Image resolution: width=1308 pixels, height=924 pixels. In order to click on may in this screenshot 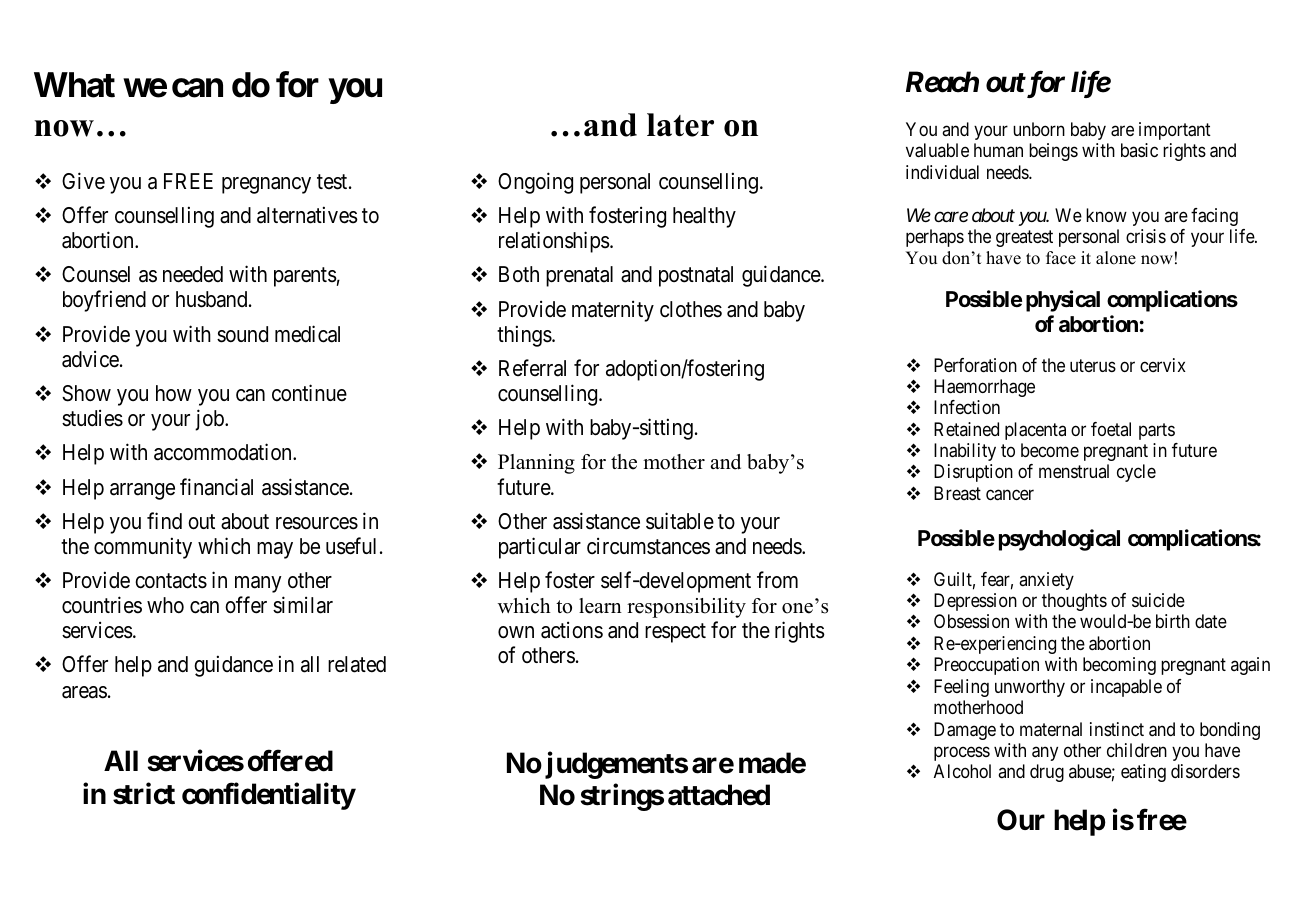, I will do `click(275, 550)`.
